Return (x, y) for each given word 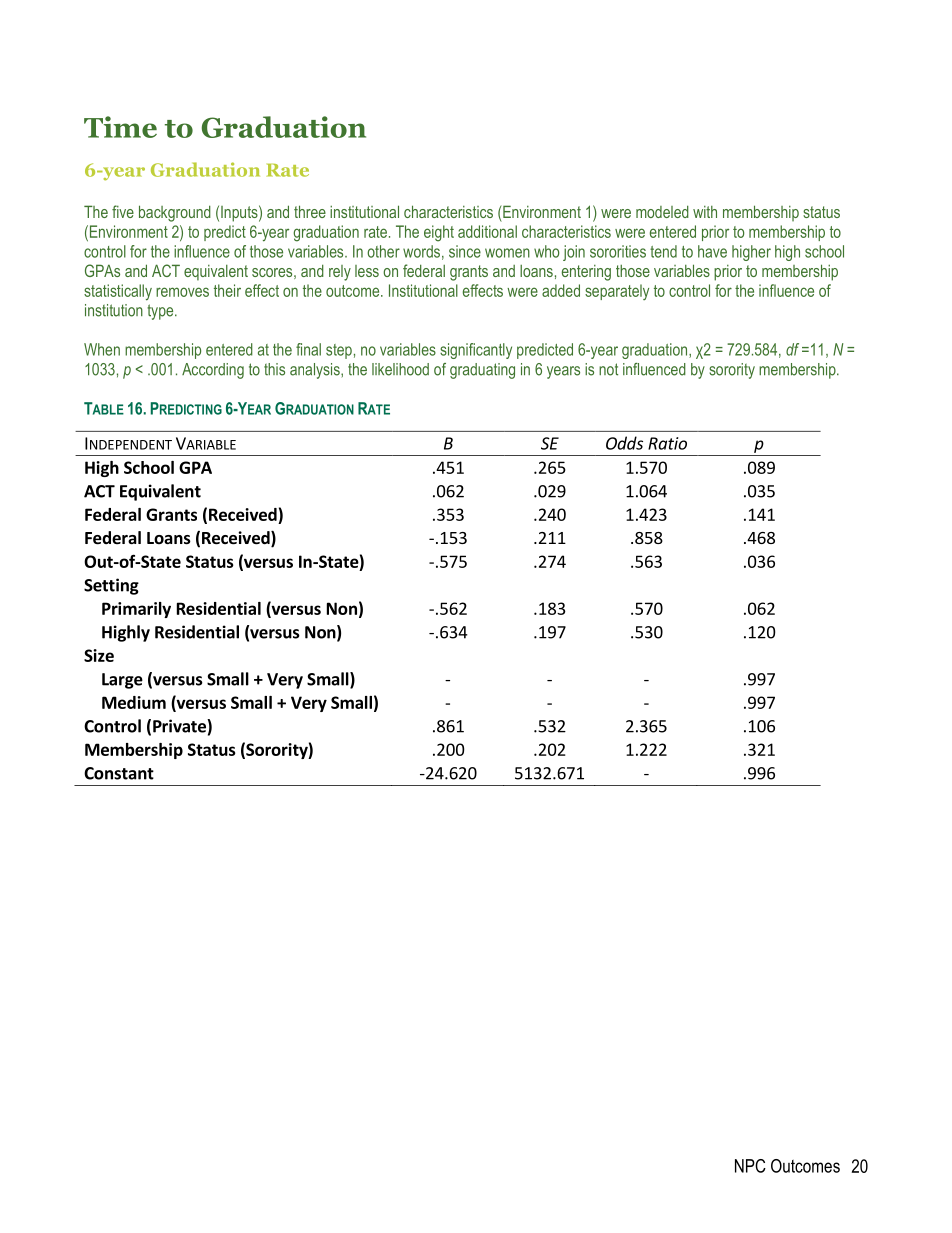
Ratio (667, 443)
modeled (662, 211)
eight (439, 233)
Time (120, 127)
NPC (750, 1166)
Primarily (136, 610)
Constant (119, 773)
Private (180, 726)
